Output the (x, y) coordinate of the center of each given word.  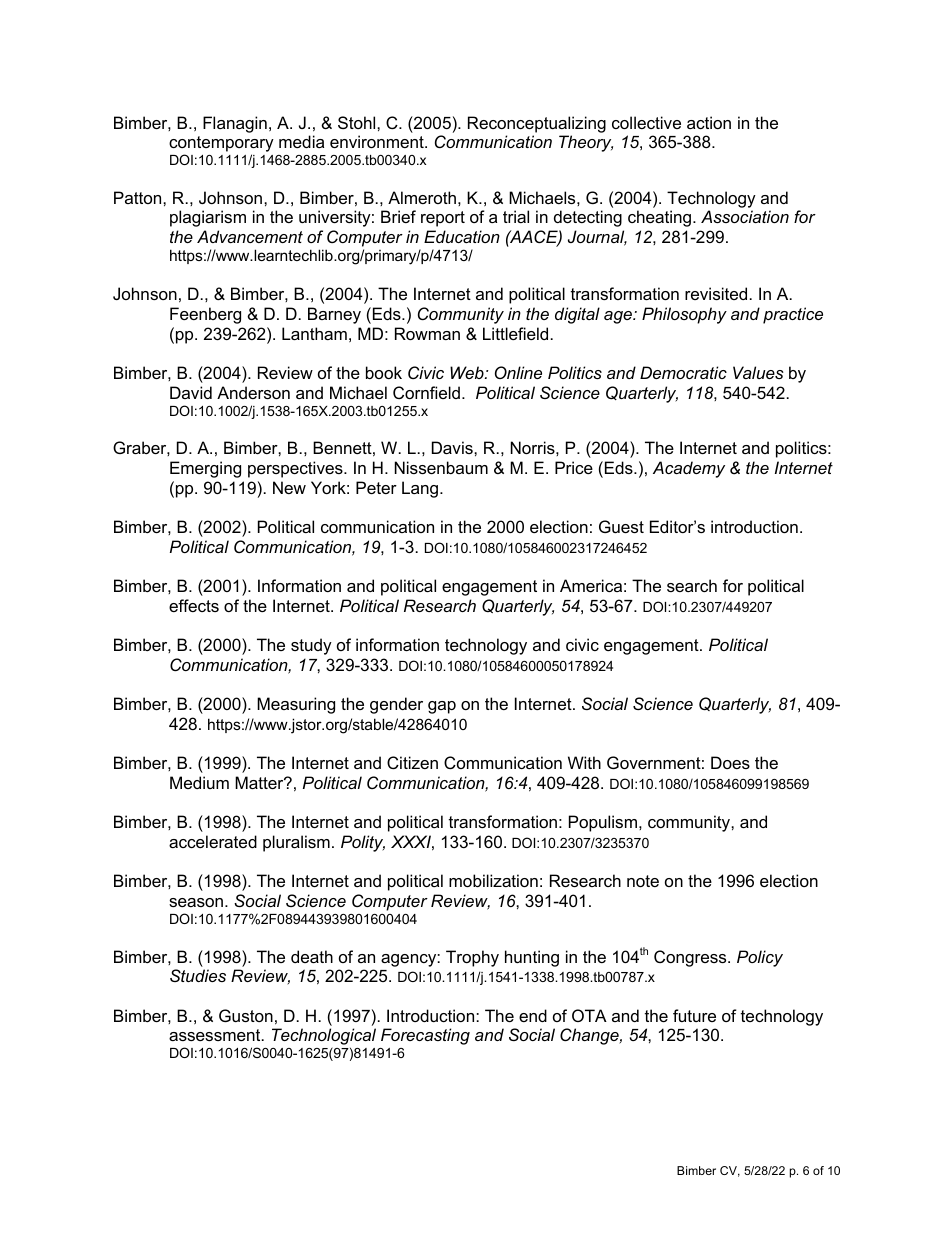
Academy (689, 469)
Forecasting (425, 1036)
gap (442, 707)
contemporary (221, 145)
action (709, 122)
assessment (216, 1035)
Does (730, 762)
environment (378, 141)
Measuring (296, 705)
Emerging (205, 469)
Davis (453, 447)
